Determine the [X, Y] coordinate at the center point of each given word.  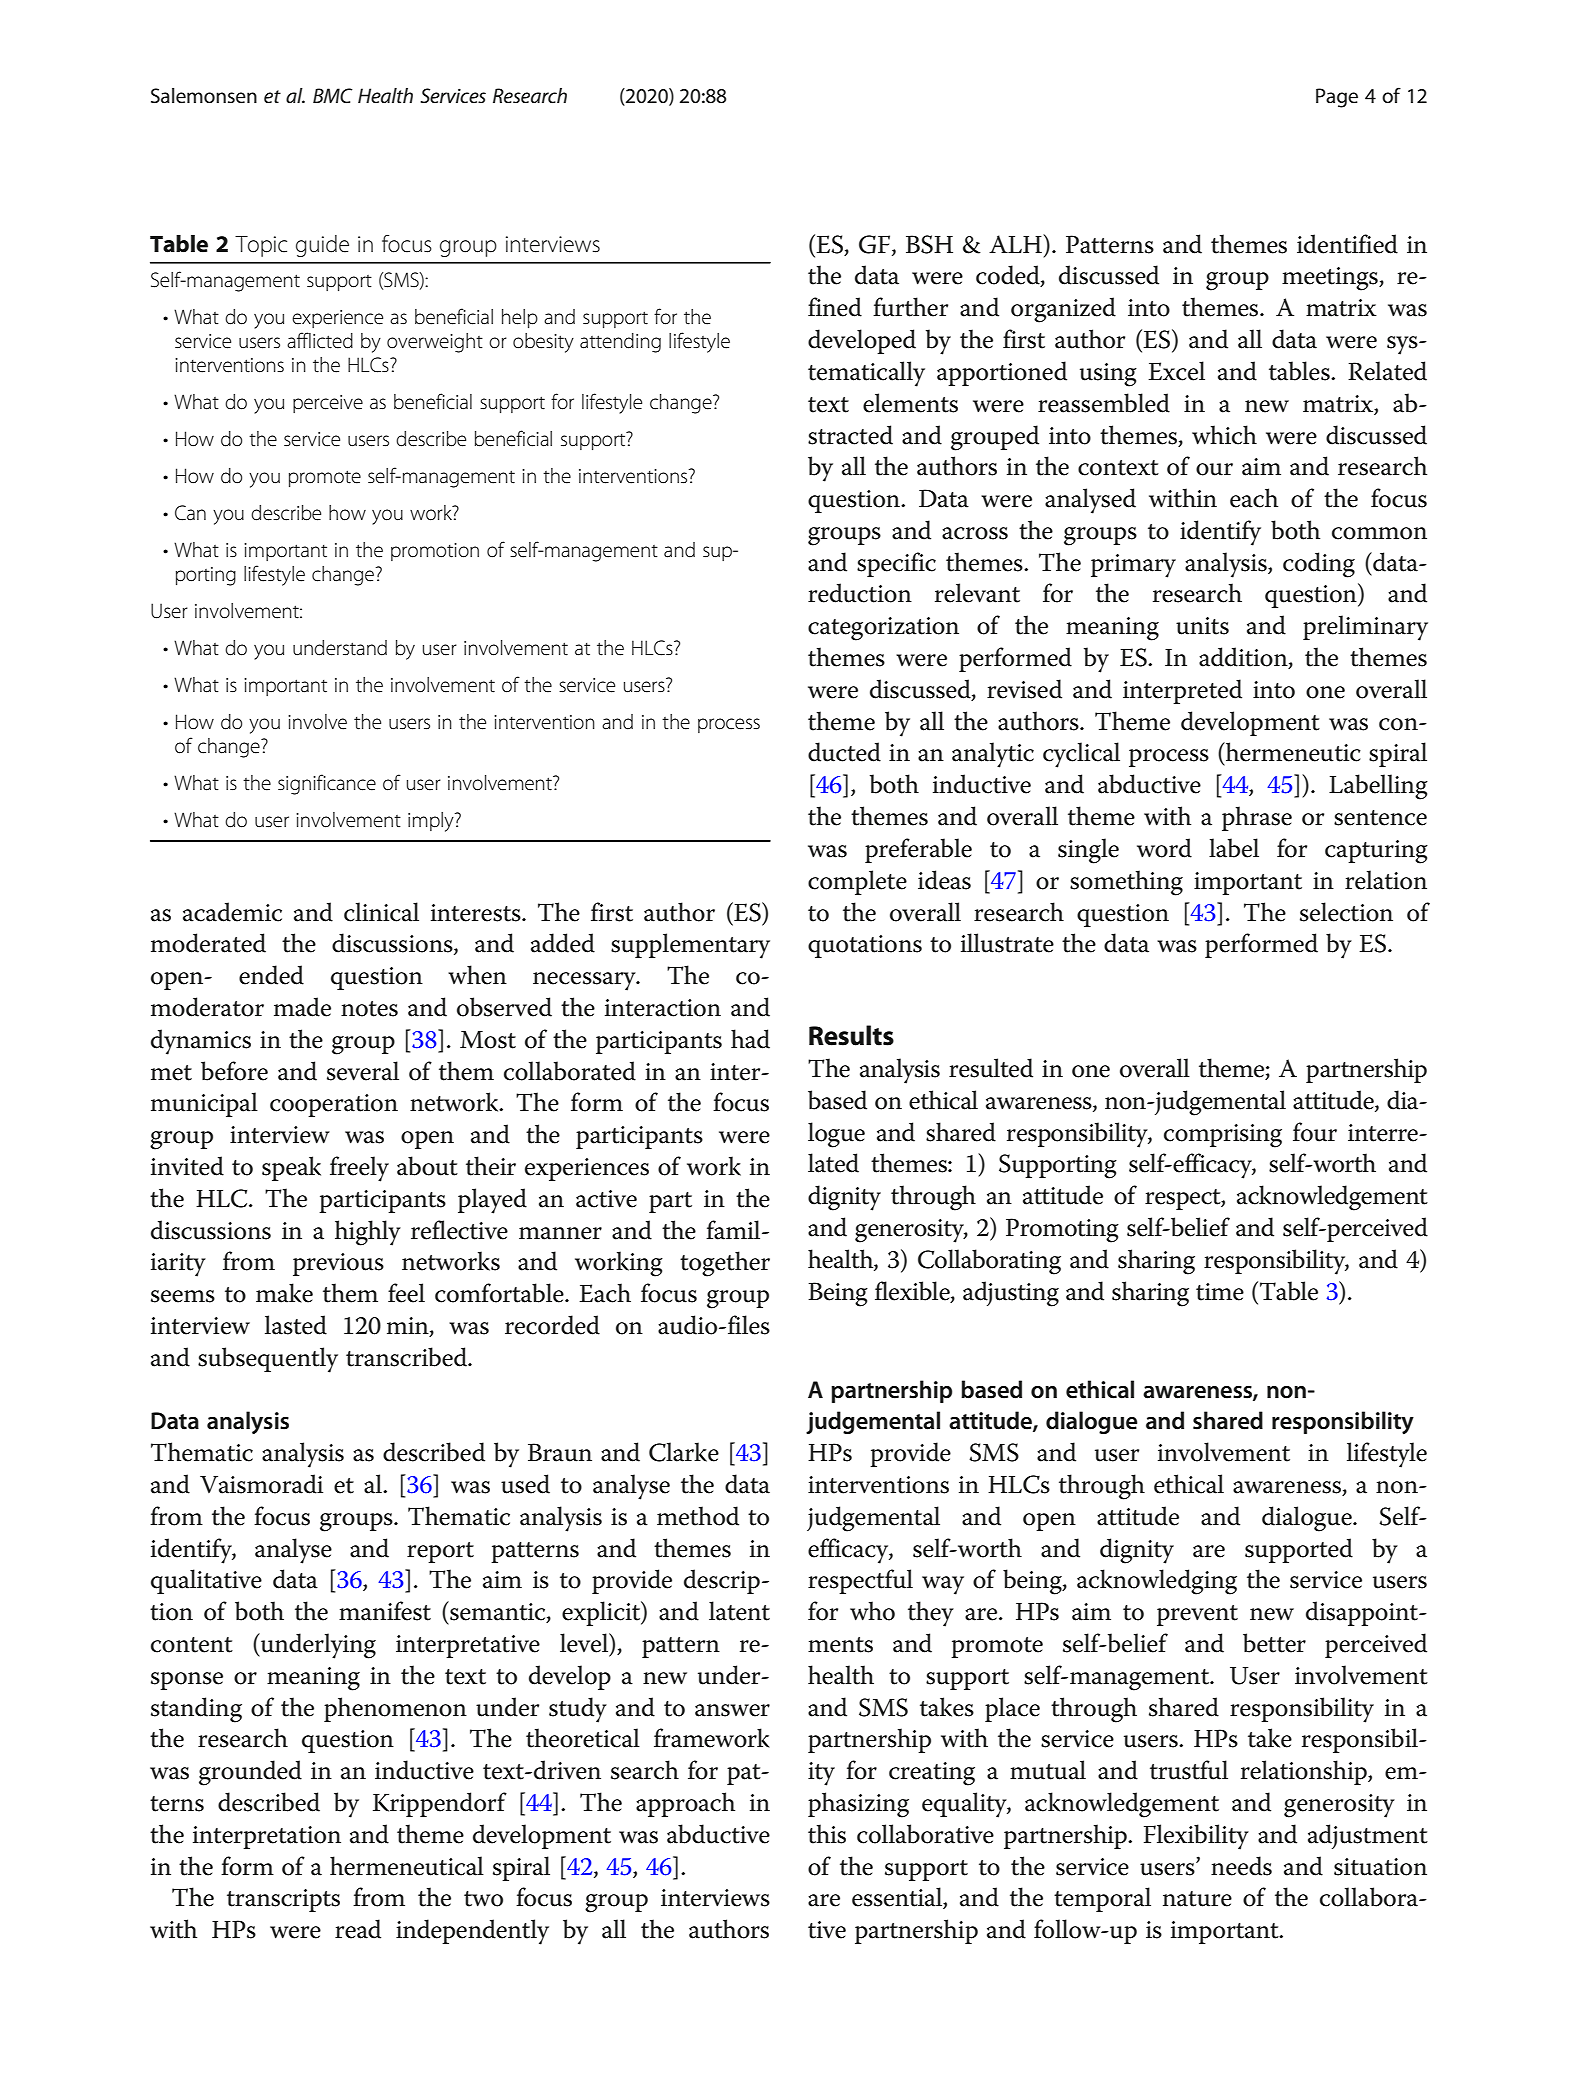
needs [1241, 1866]
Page [1337, 98]
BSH [929, 244]
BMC [333, 96]
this [827, 1834]
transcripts [283, 1900]
